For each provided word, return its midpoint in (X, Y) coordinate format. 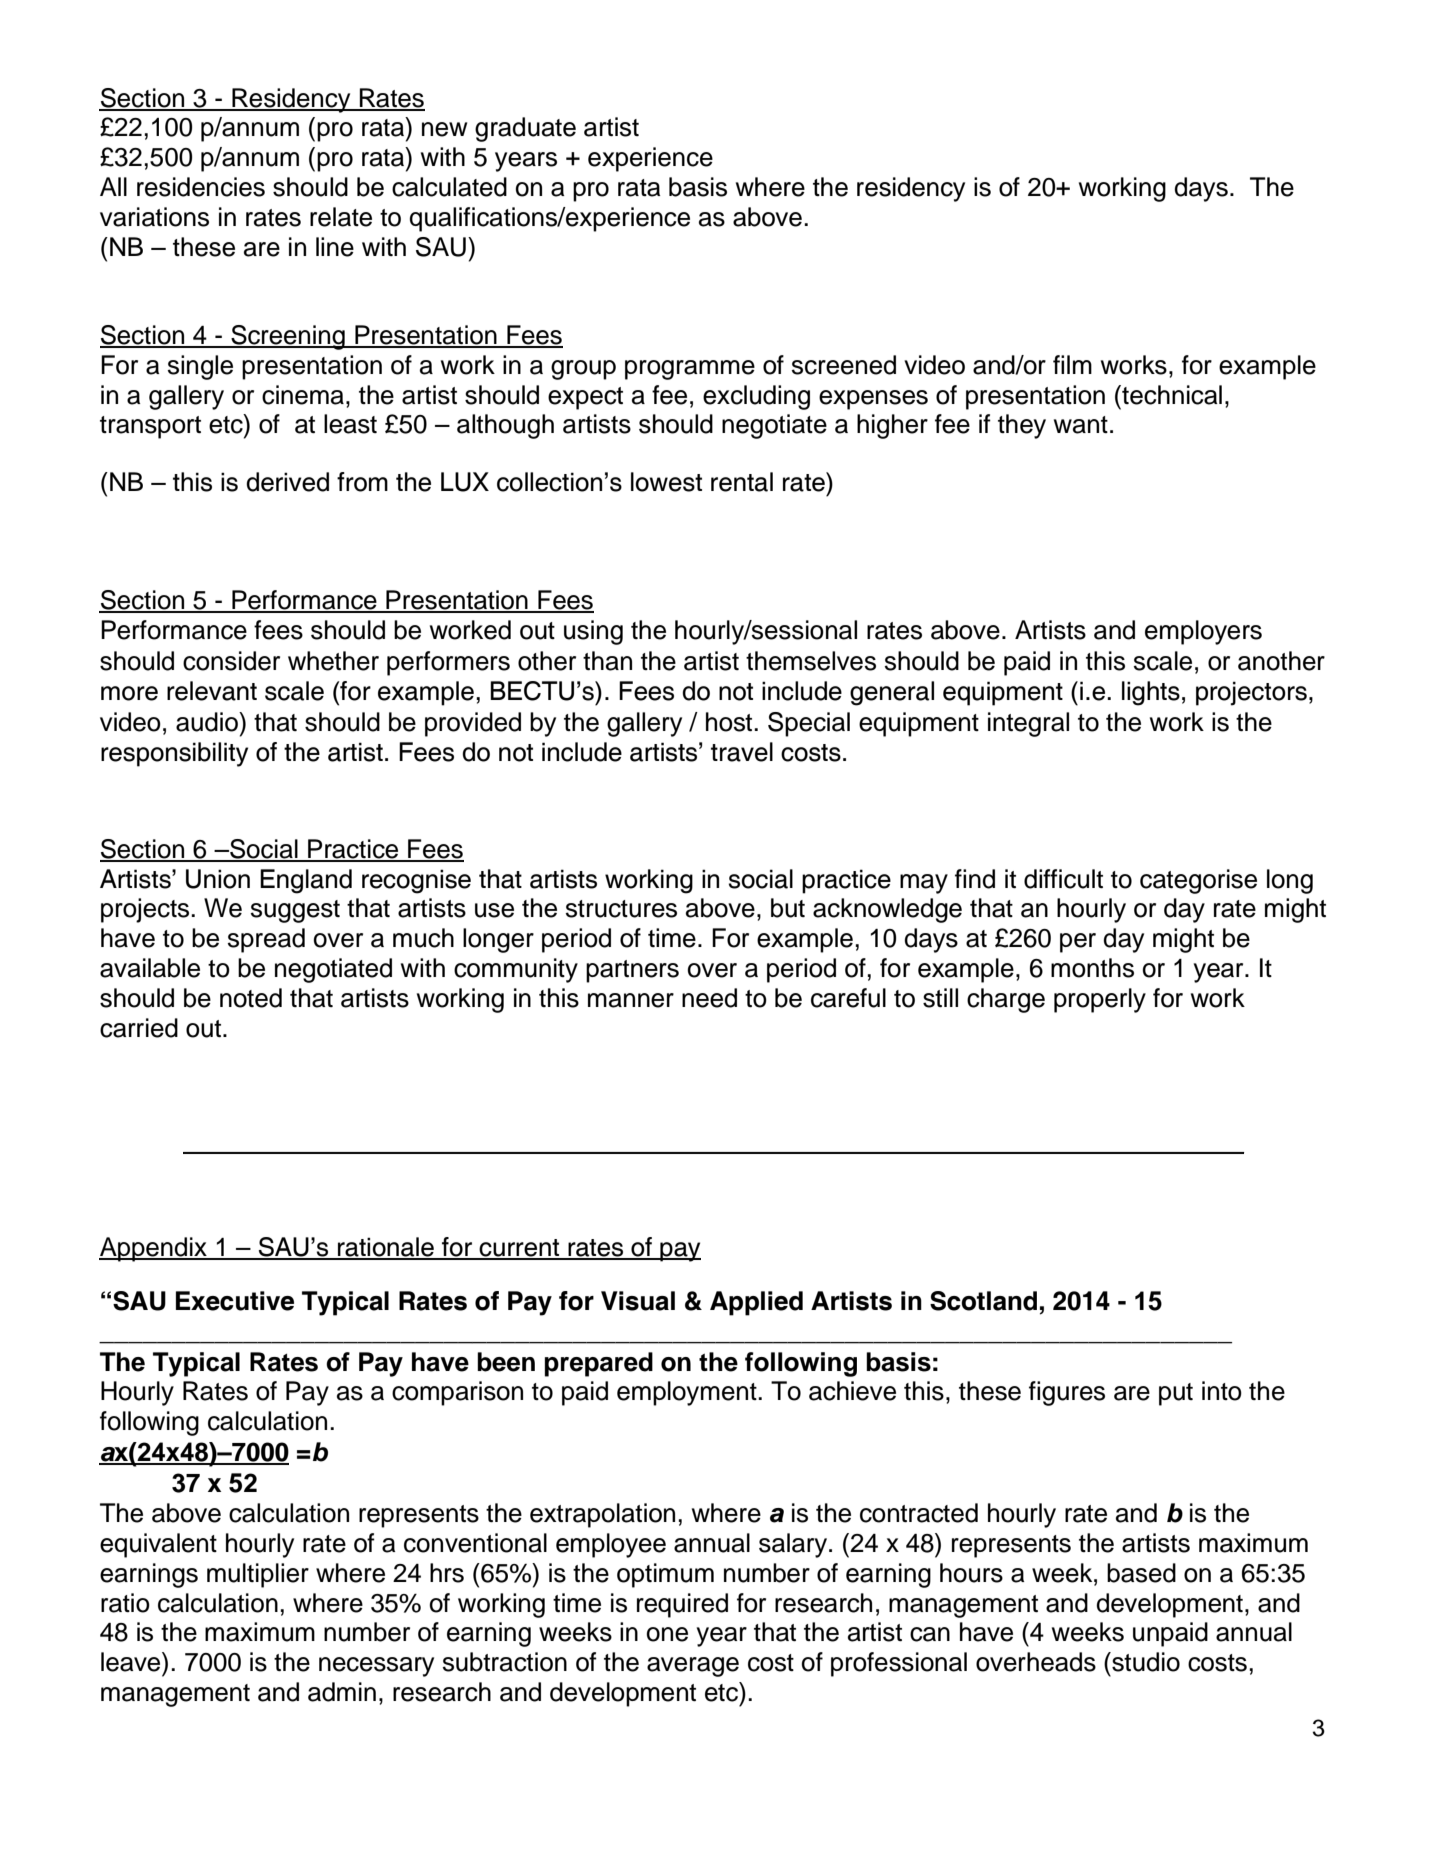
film (1072, 364)
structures (621, 909)
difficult (1063, 879)
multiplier (258, 1575)
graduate (525, 129)
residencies (201, 187)
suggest (295, 911)
